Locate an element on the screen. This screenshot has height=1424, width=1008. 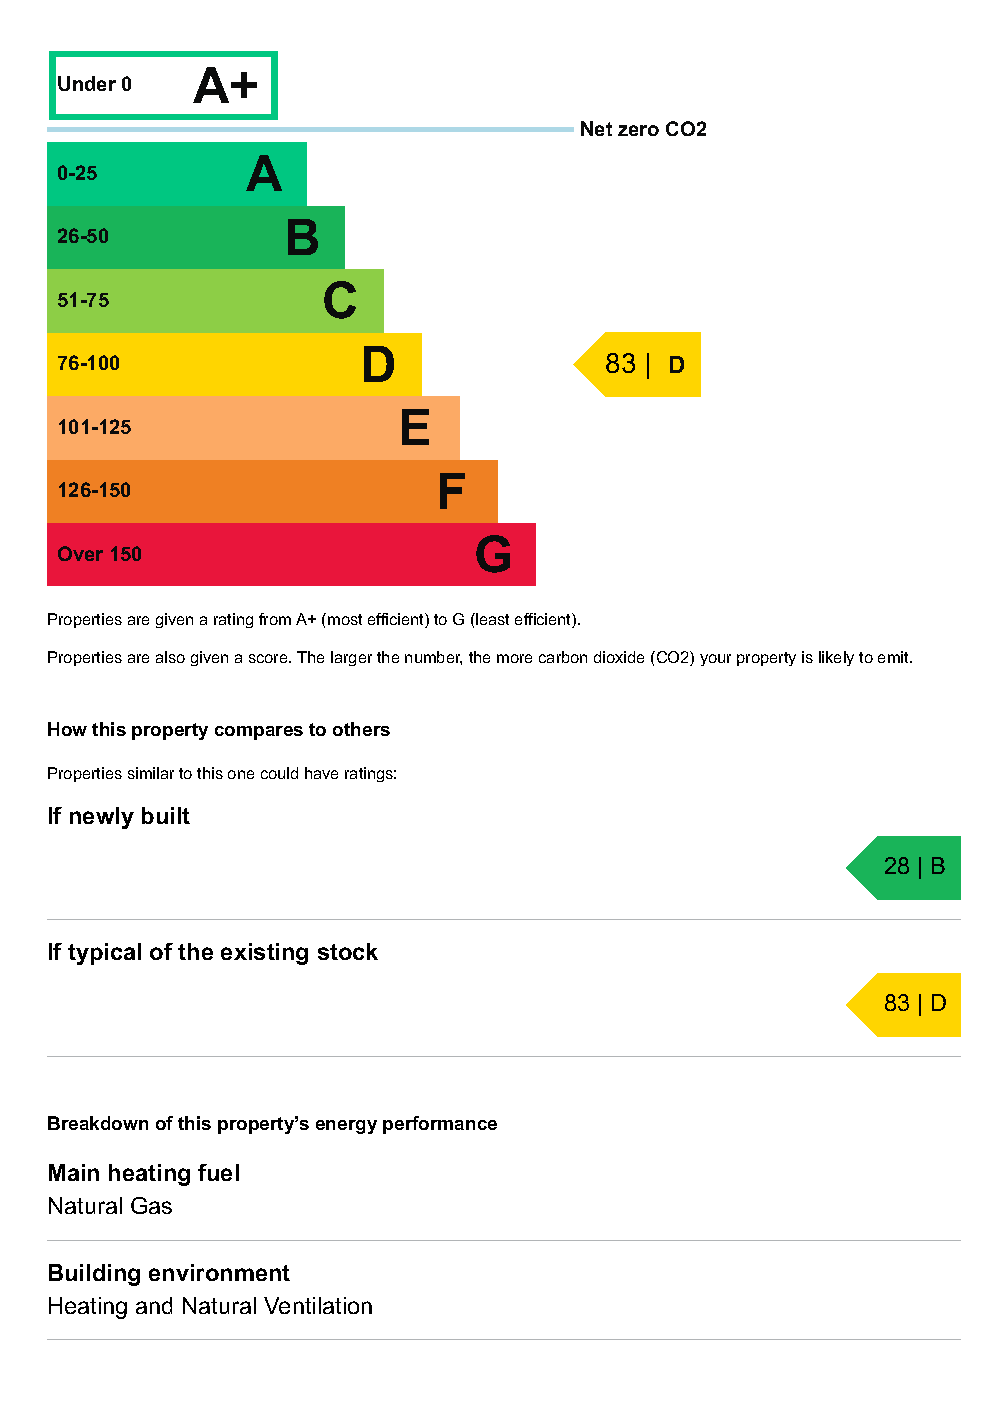
performance is located at coordinates (440, 1125).
